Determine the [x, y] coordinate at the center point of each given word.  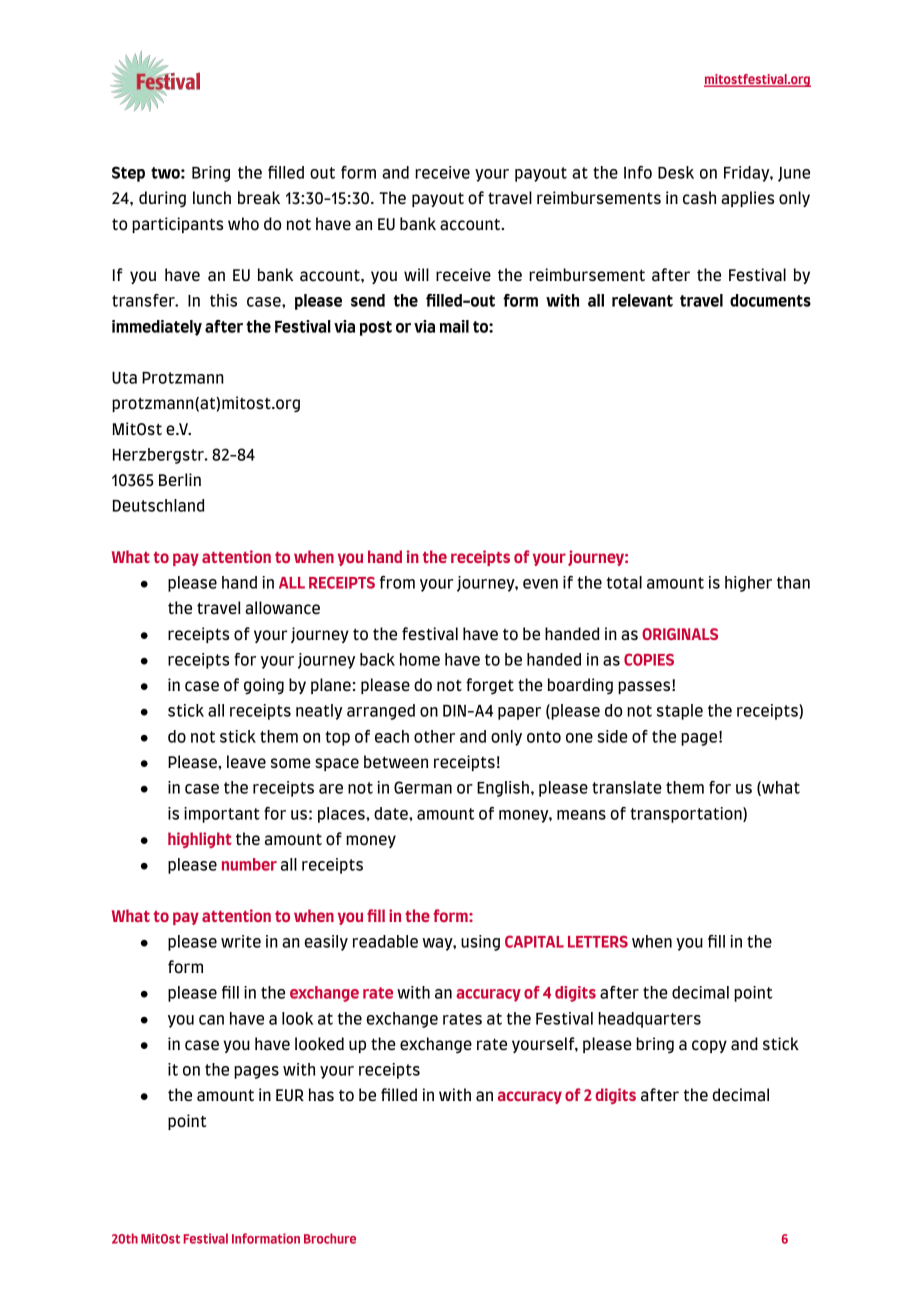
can [211, 1020]
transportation [687, 815]
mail [454, 326]
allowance [282, 608]
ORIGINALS [680, 634]
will [416, 274]
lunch [212, 198]
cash [699, 198]
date [392, 813]
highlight [200, 840]
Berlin [180, 479]
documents [770, 300]
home [420, 659]
